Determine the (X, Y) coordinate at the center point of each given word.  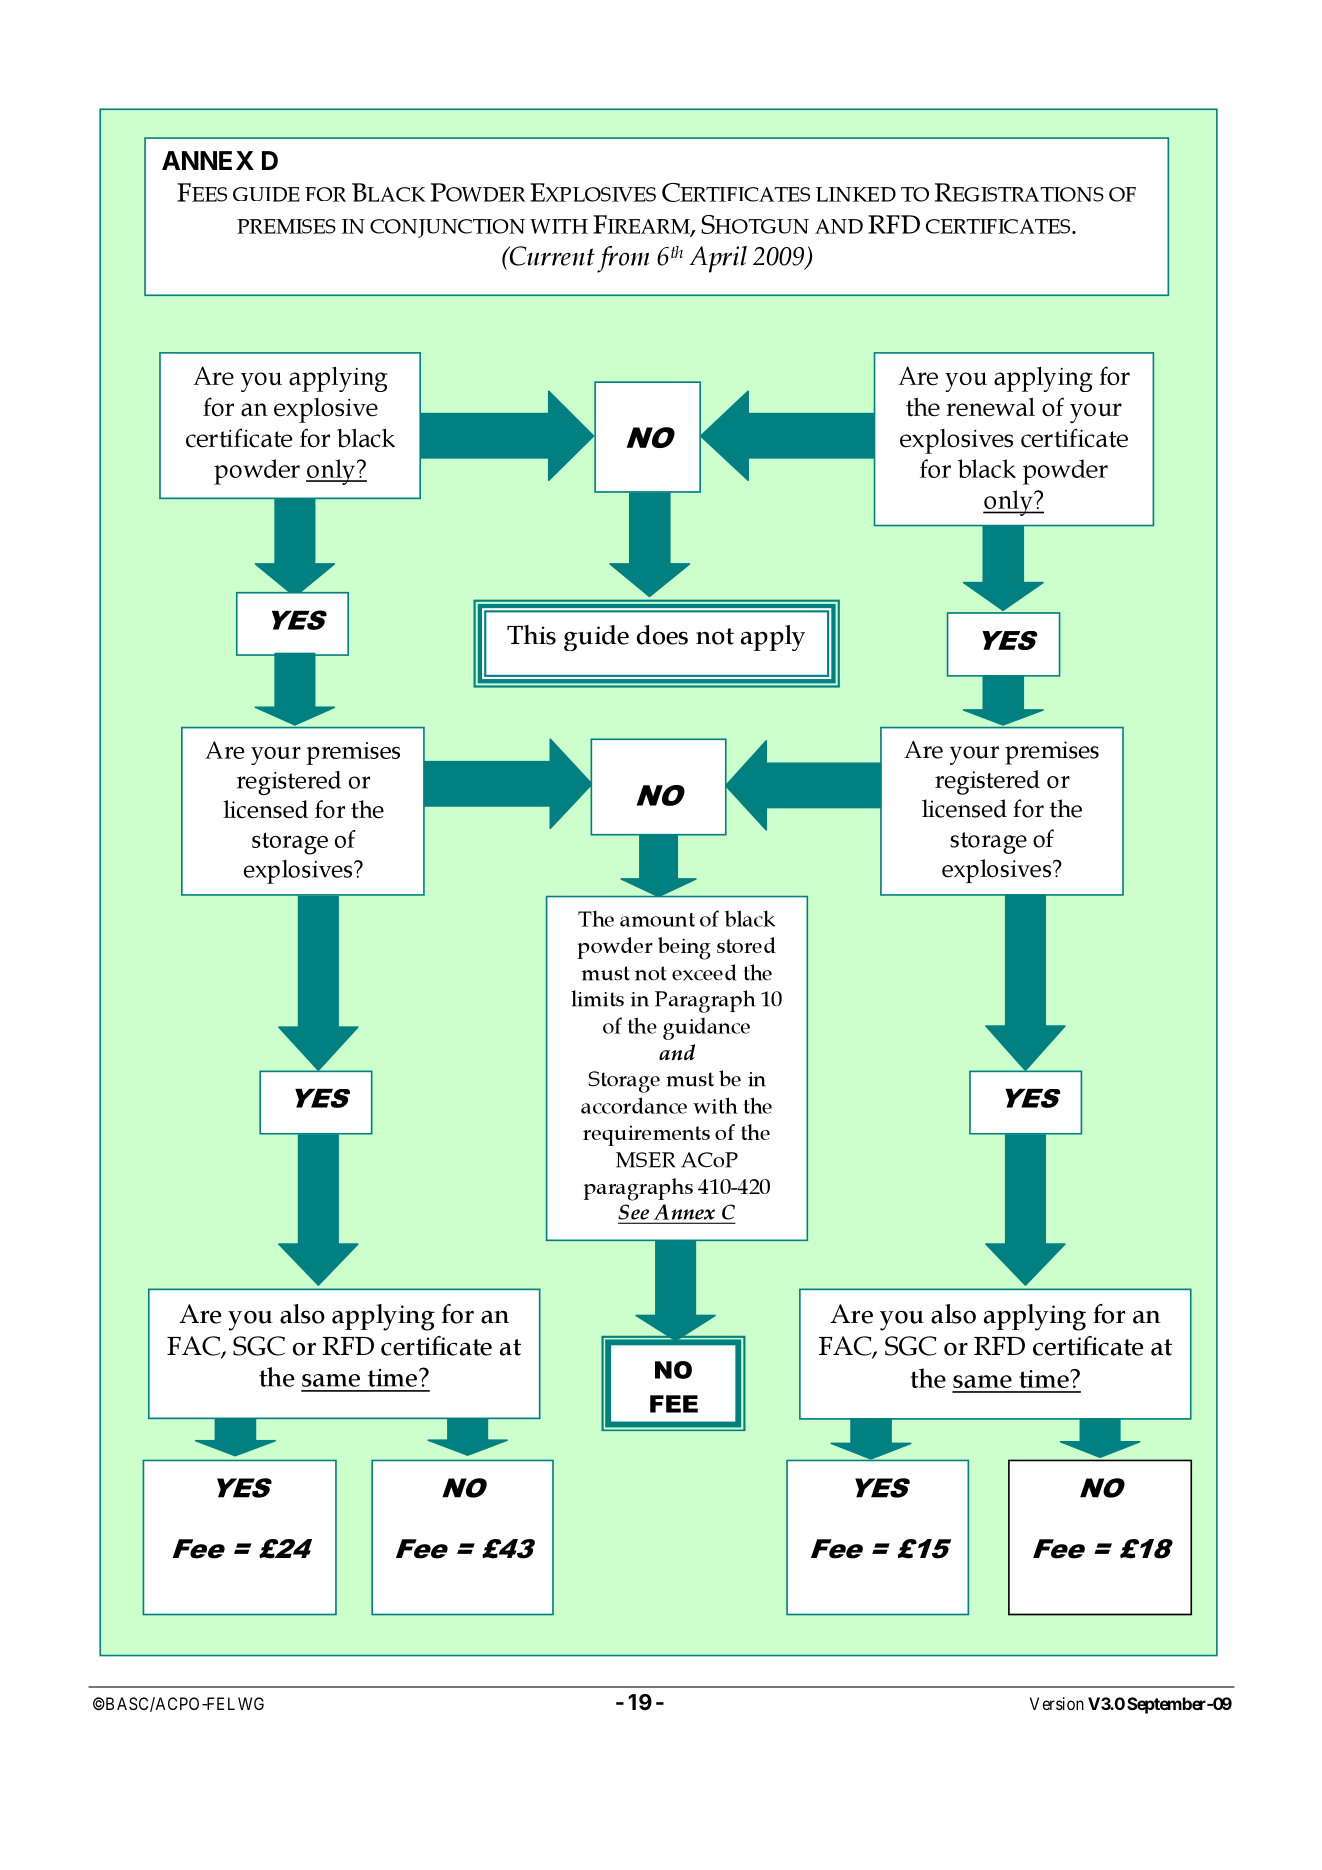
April (718, 259)
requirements (646, 1135)
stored (746, 945)
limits (597, 998)
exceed (704, 972)
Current (551, 256)
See (634, 1212)
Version (1057, 1703)
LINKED (856, 194)
